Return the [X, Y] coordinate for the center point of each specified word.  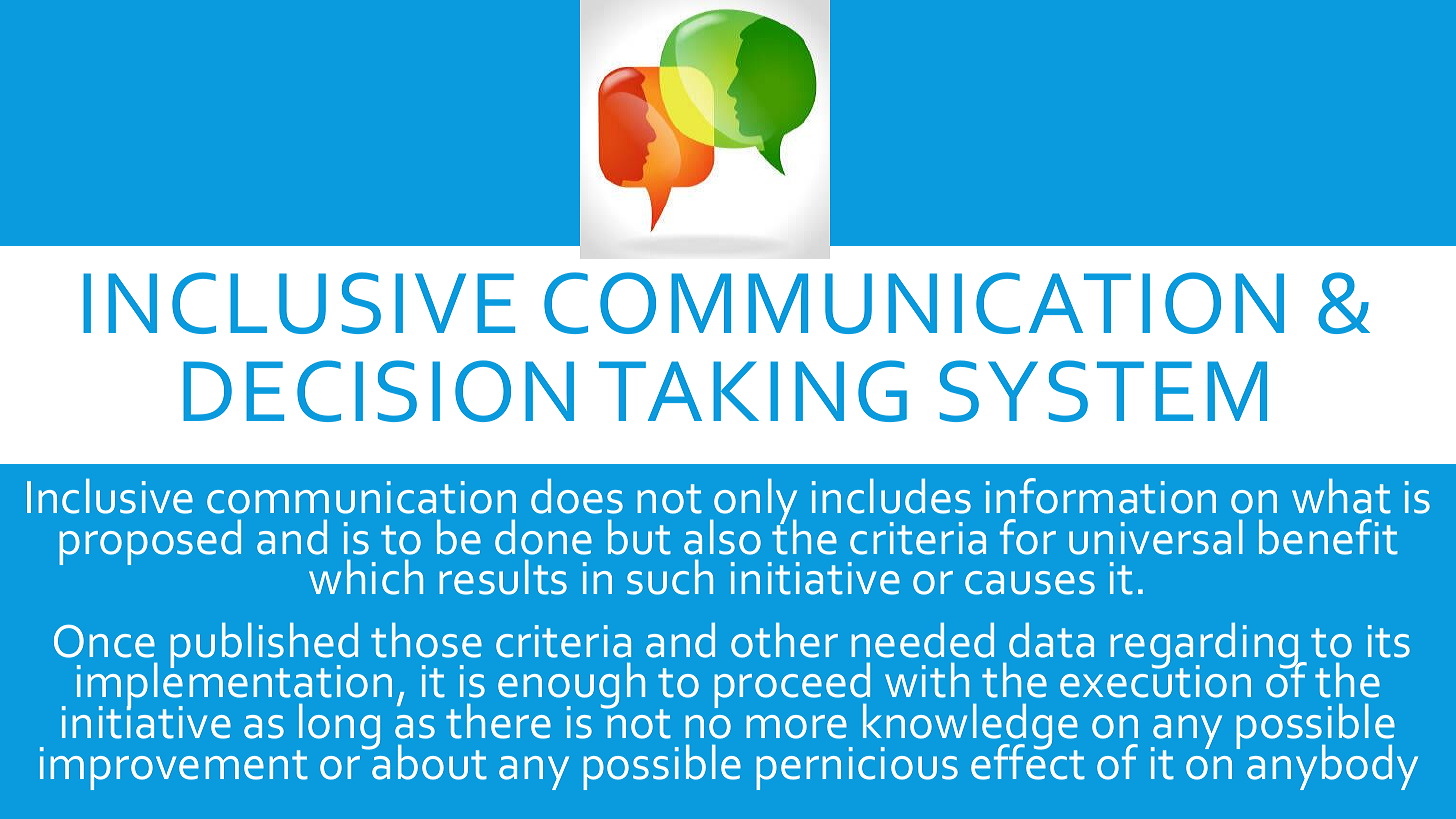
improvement [174, 768]
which [366, 577]
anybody [1332, 767]
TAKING [753, 391]
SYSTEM [1103, 391]
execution [1155, 680]
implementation [234, 686]
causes [1030, 583]
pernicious [857, 768]
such [670, 577]
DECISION [378, 391]
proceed [792, 687]
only [754, 503]
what [1341, 496]
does [577, 496]
